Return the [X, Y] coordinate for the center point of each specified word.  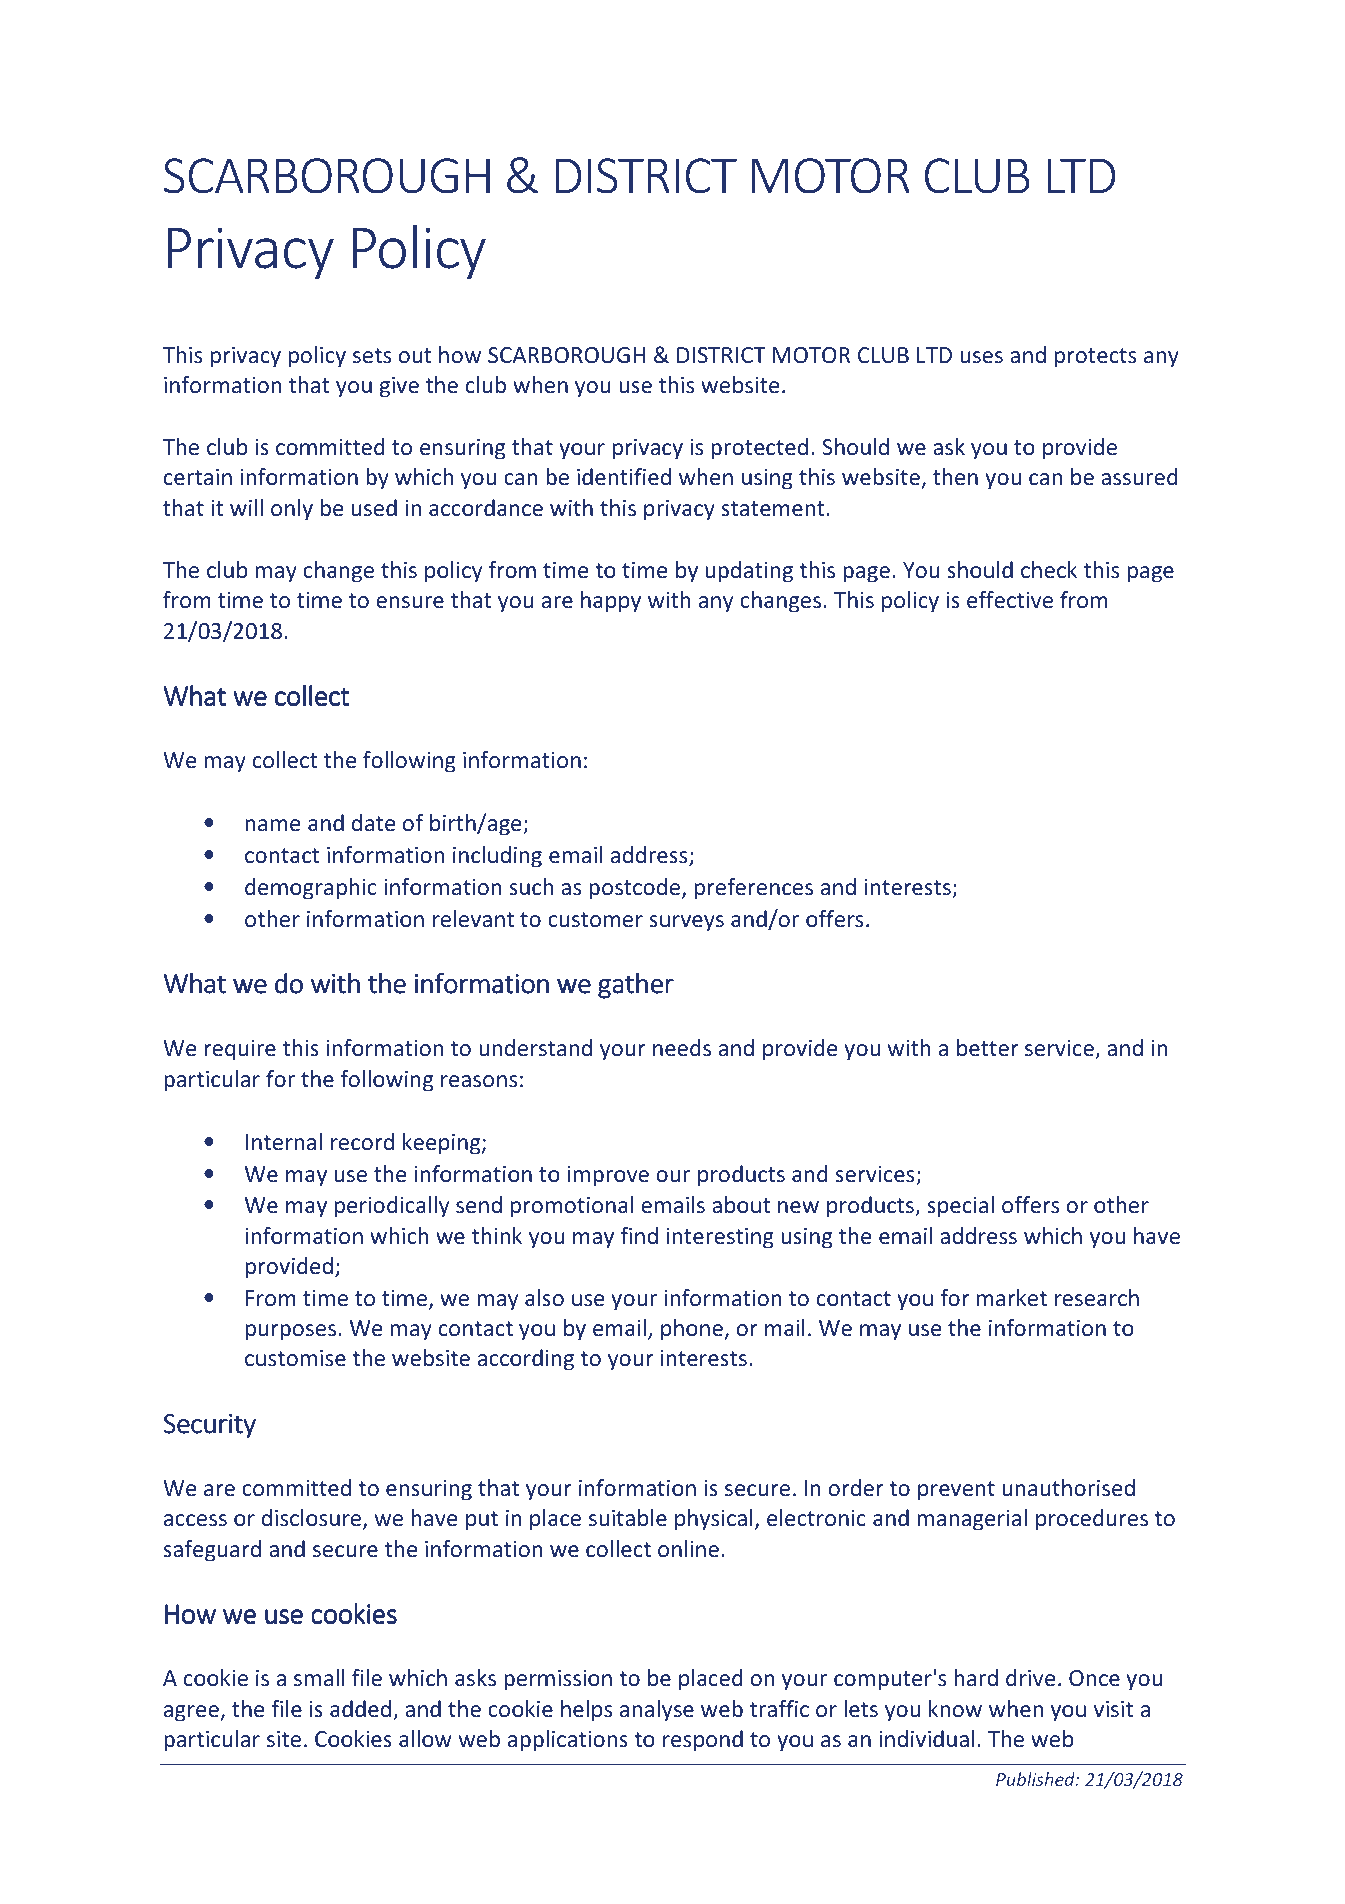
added [360, 1708]
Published [1036, 1779]
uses [982, 357]
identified [624, 476]
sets [372, 355]
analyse [657, 1711]
